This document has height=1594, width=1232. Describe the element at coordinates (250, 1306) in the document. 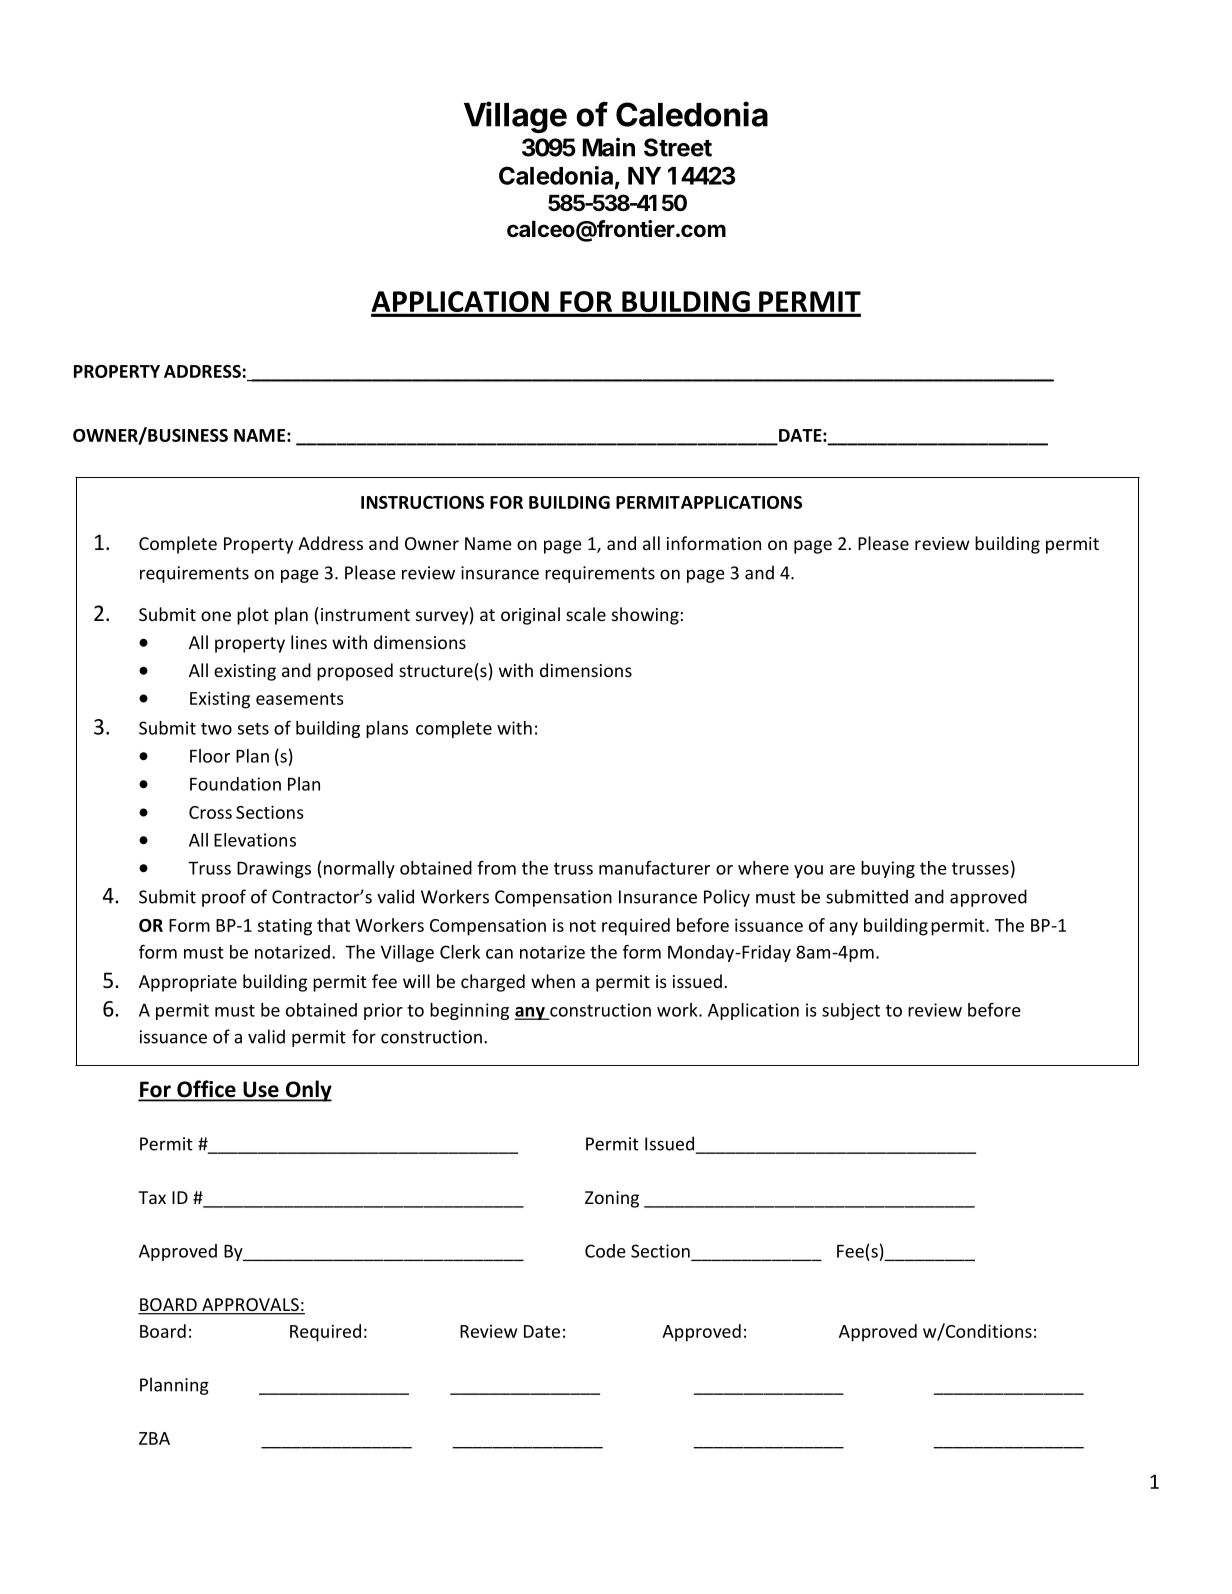

I see `APPROVALS` at that location.
